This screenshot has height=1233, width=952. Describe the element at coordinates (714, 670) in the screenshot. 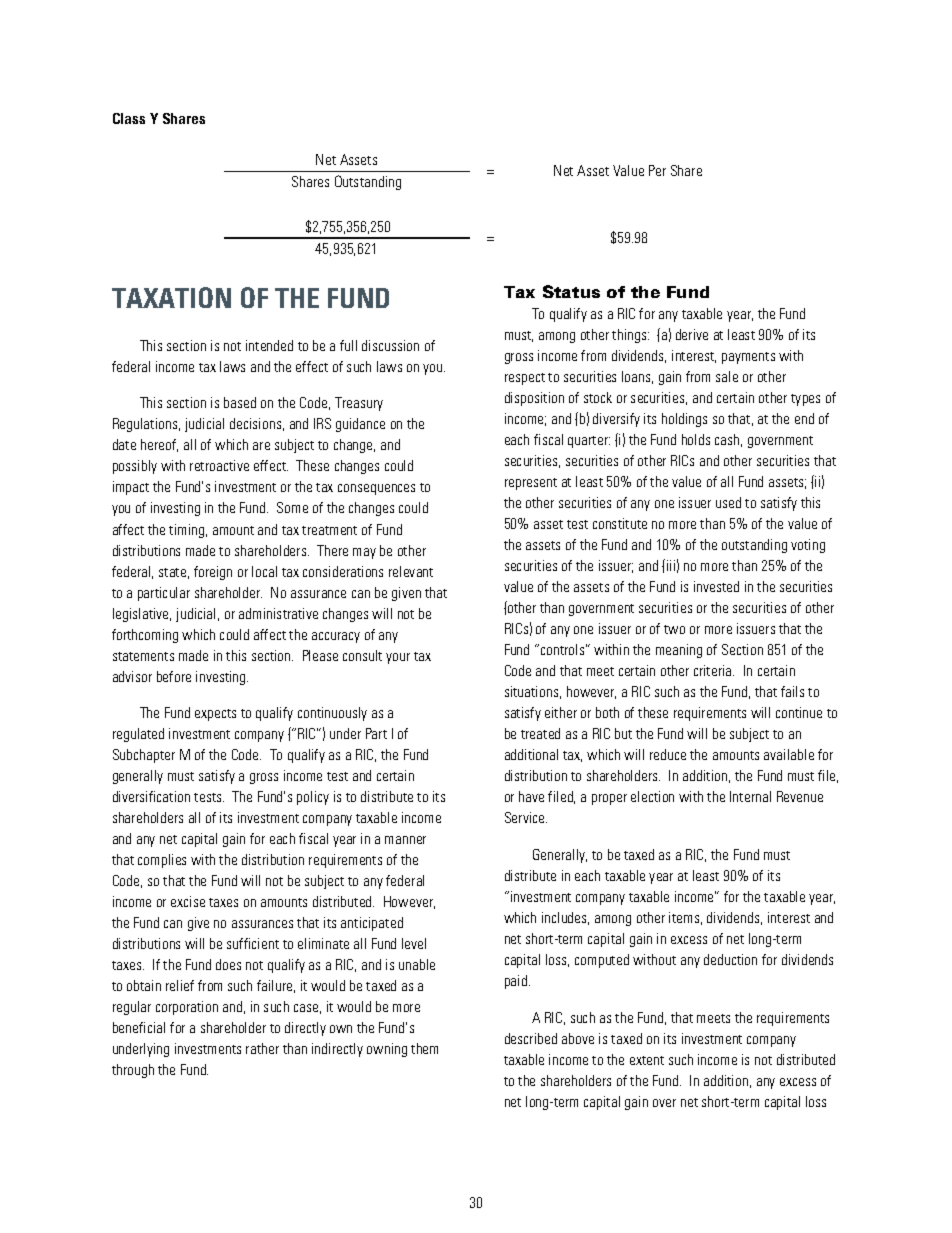

I see `criteria` at that location.
